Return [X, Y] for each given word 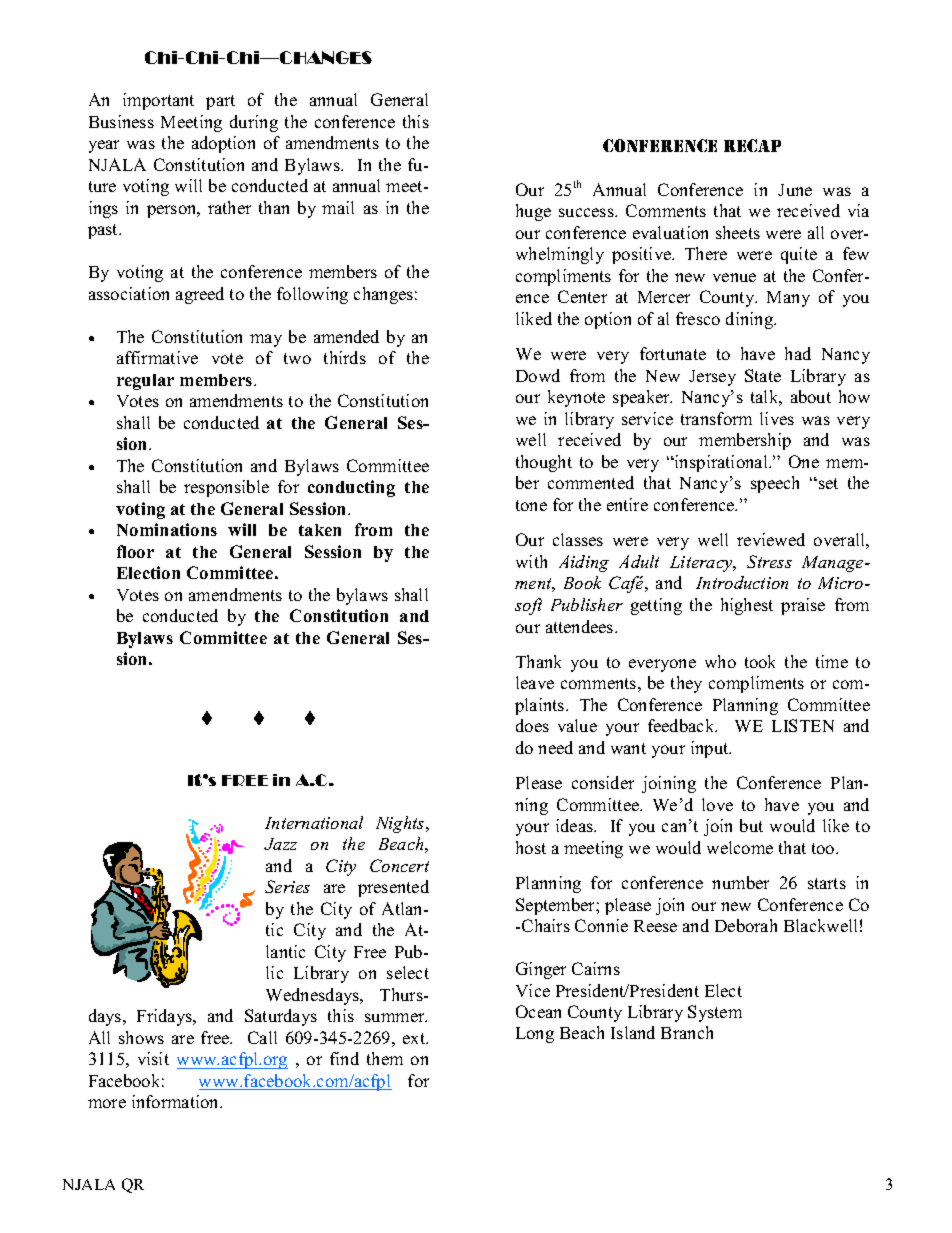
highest [747, 606]
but [751, 825]
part [220, 102]
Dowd [538, 375]
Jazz [280, 844]
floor [135, 551]
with [531, 561]
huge [533, 212]
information [177, 1101]
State [763, 375]
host [531, 847]
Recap [752, 145]
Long [535, 1035]
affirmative [157, 357]
